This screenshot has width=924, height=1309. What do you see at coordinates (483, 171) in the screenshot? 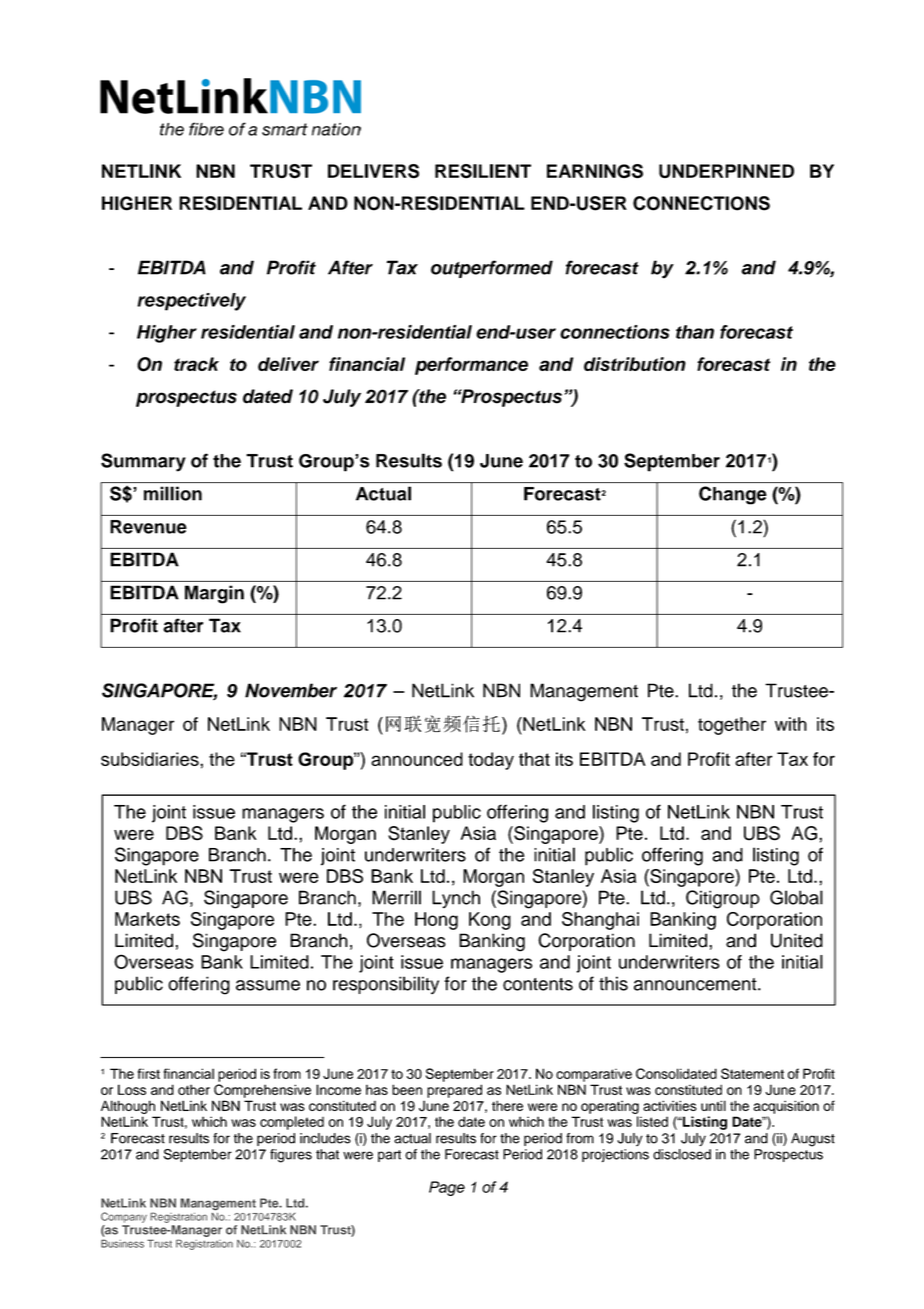
I see `RESILIENT` at bounding box center [483, 171].
